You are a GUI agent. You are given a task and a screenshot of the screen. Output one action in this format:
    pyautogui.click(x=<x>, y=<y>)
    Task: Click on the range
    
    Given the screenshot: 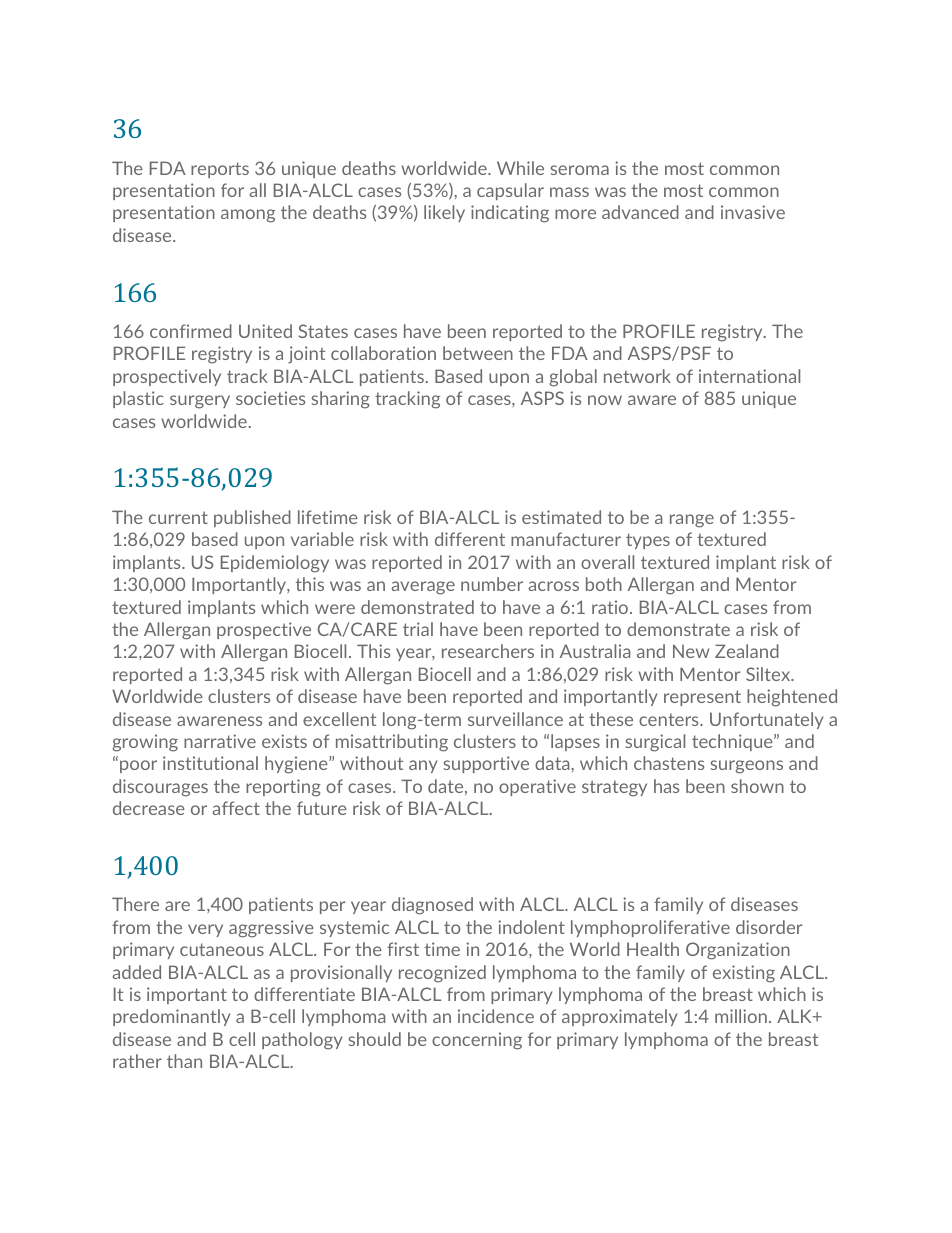 What is the action you would take?
    pyautogui.click(x=692, y=521)
